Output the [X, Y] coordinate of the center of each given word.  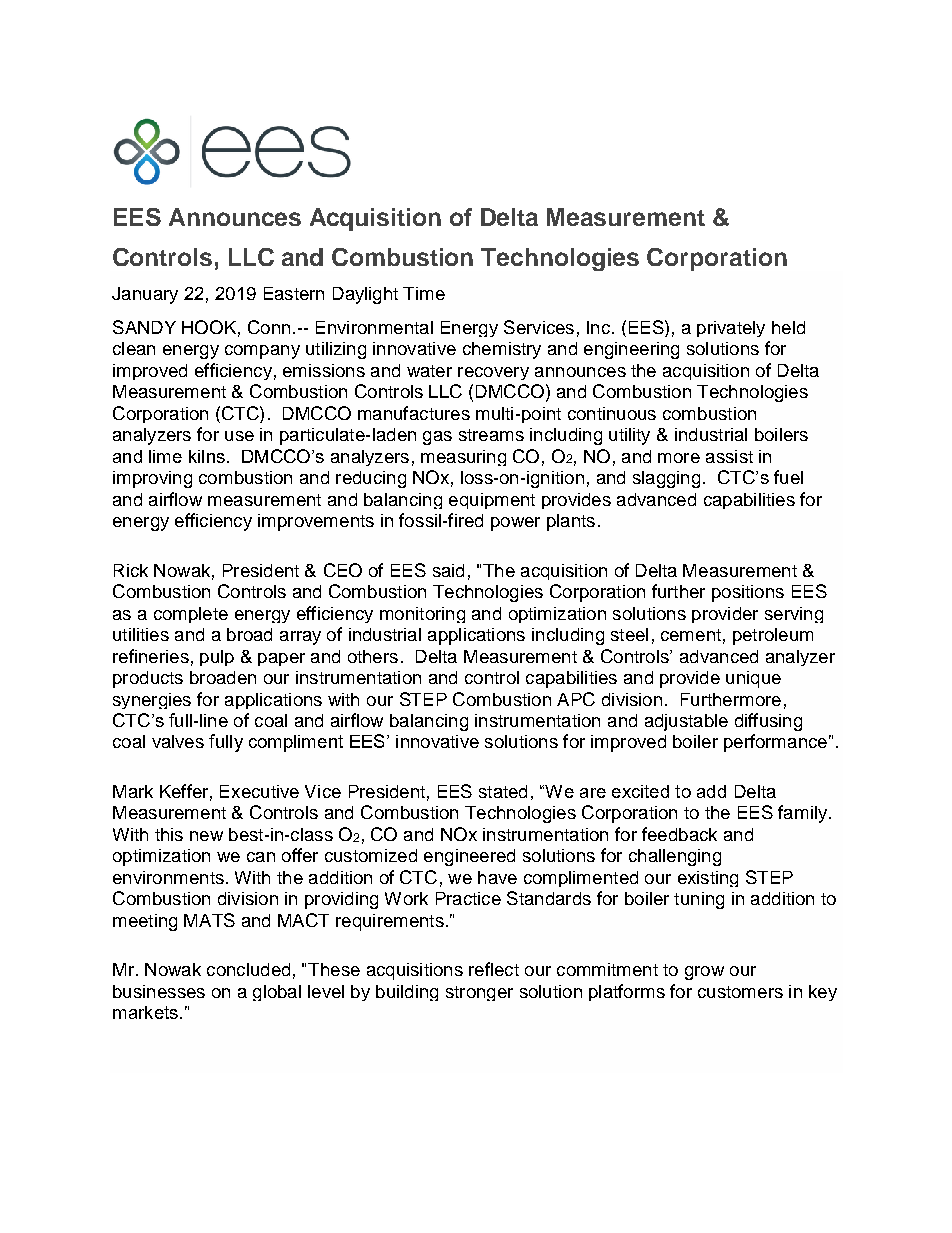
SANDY [144, 327]
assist [729, 456]
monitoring [422, 615]
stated [503, 791]
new [206, 836]
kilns [207, 456]
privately [731, 329]
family [802, 814]
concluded [248, 969]
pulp [217, 658]
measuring [463, 458]
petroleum [773, 636]
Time [424, 293]
